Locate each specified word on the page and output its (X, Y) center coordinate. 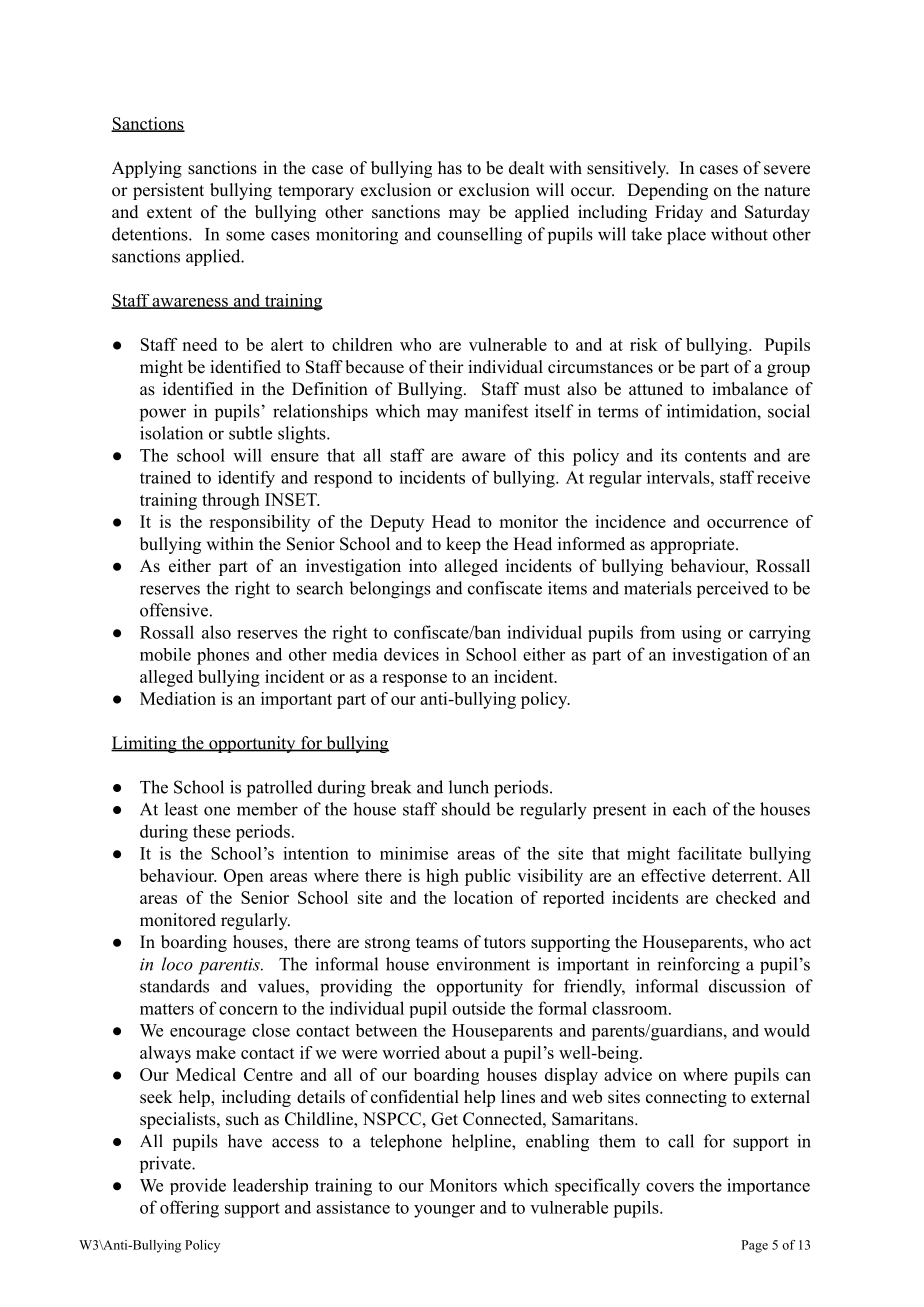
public (488, 877)
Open (243, 877)
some (245, 236)
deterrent (746, 875)
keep (463, 545)
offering (189, 1209)
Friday (679, 213)
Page (754, 1246)
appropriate (692, 545)
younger (444, 1211)
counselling (479, 236)
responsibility (259, 523)
